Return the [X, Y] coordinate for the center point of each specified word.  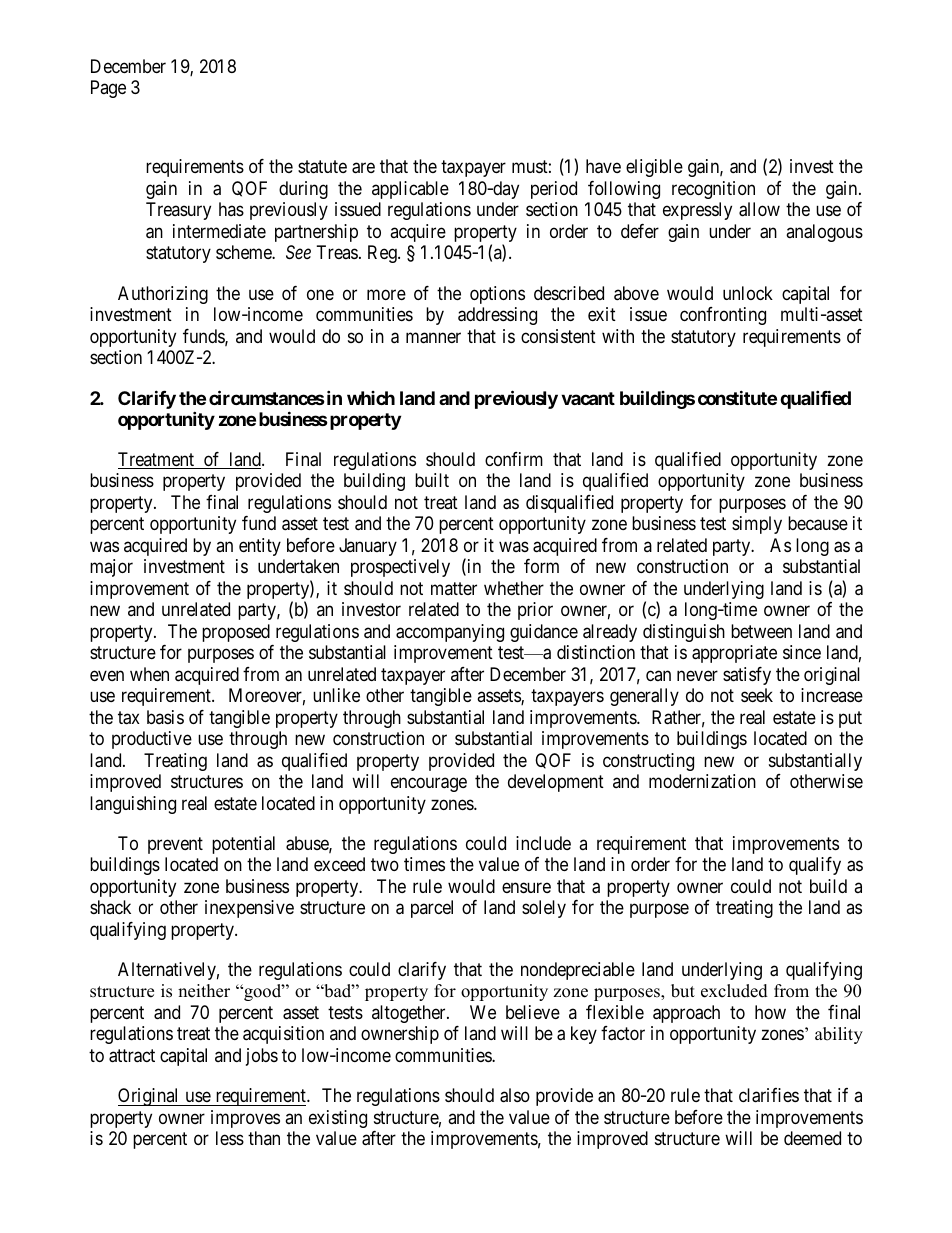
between [761, 631]
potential [243, 845]
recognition [713, 190]
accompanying [450, 633]
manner [433, 338]
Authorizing [163, 295]
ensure [526, 887]
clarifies [769, 1095]
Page [108, 89]
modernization [702, 781]
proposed [236, 633]
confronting [723, 316]
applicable [410, 190]
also [515, 1095]
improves [245, 1119]
